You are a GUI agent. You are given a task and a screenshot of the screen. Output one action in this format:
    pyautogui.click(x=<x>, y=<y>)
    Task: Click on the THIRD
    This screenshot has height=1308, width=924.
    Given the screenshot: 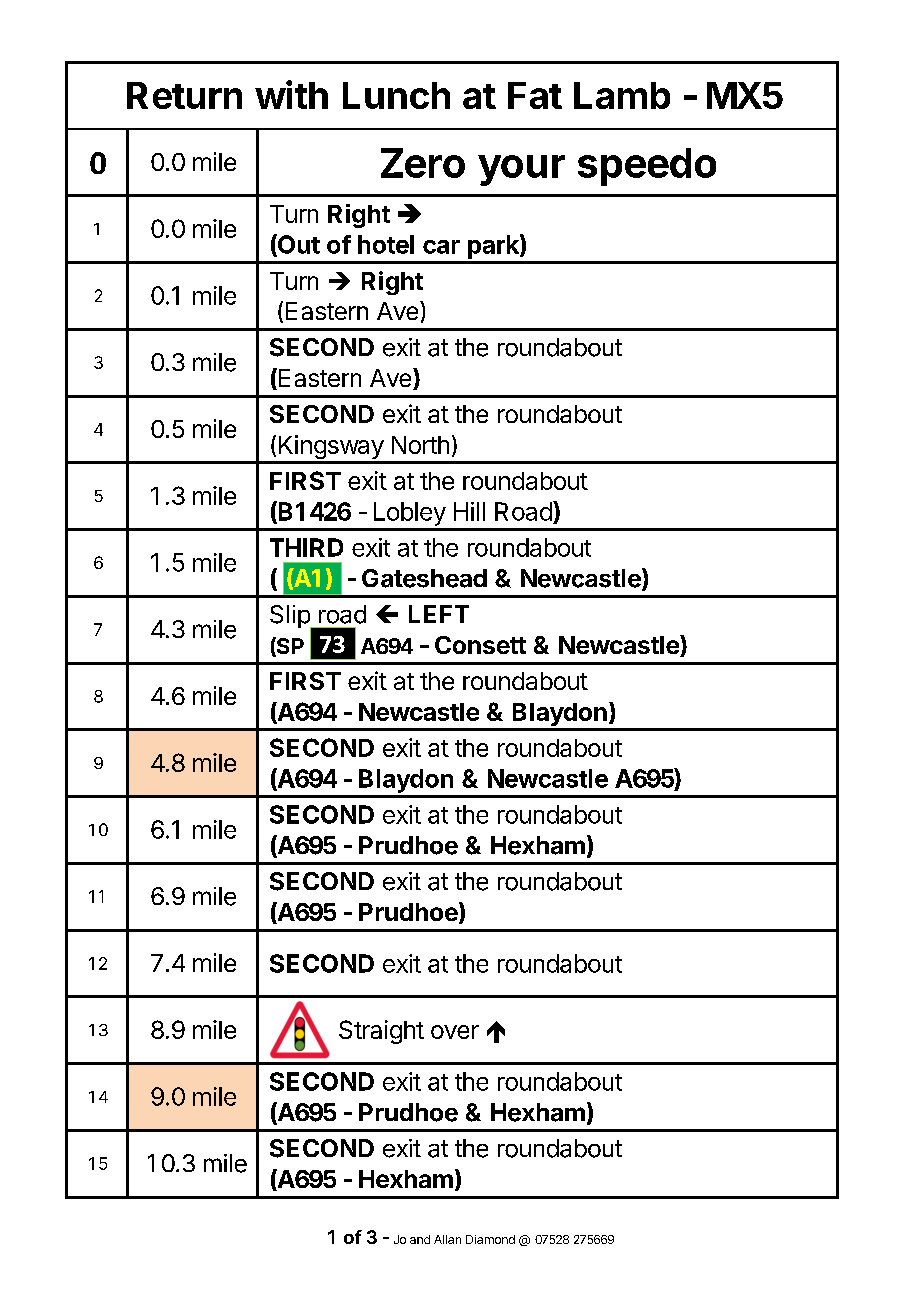 What is the action you would take?
    pyautogui.click(x=306, y=547)
